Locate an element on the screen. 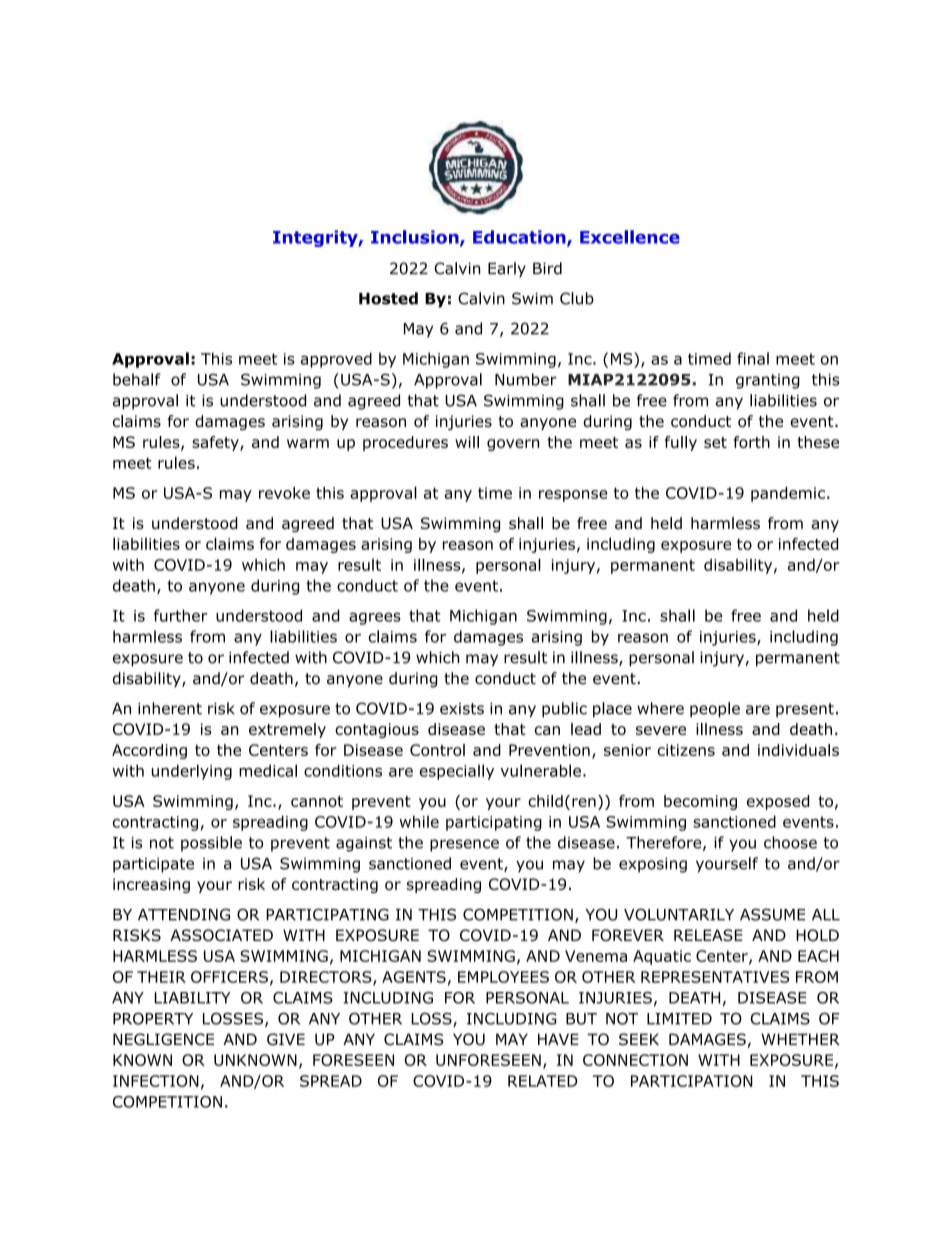 This screenshot has height=1233, width=952. Excellence is located at coordinates (630, 237).
